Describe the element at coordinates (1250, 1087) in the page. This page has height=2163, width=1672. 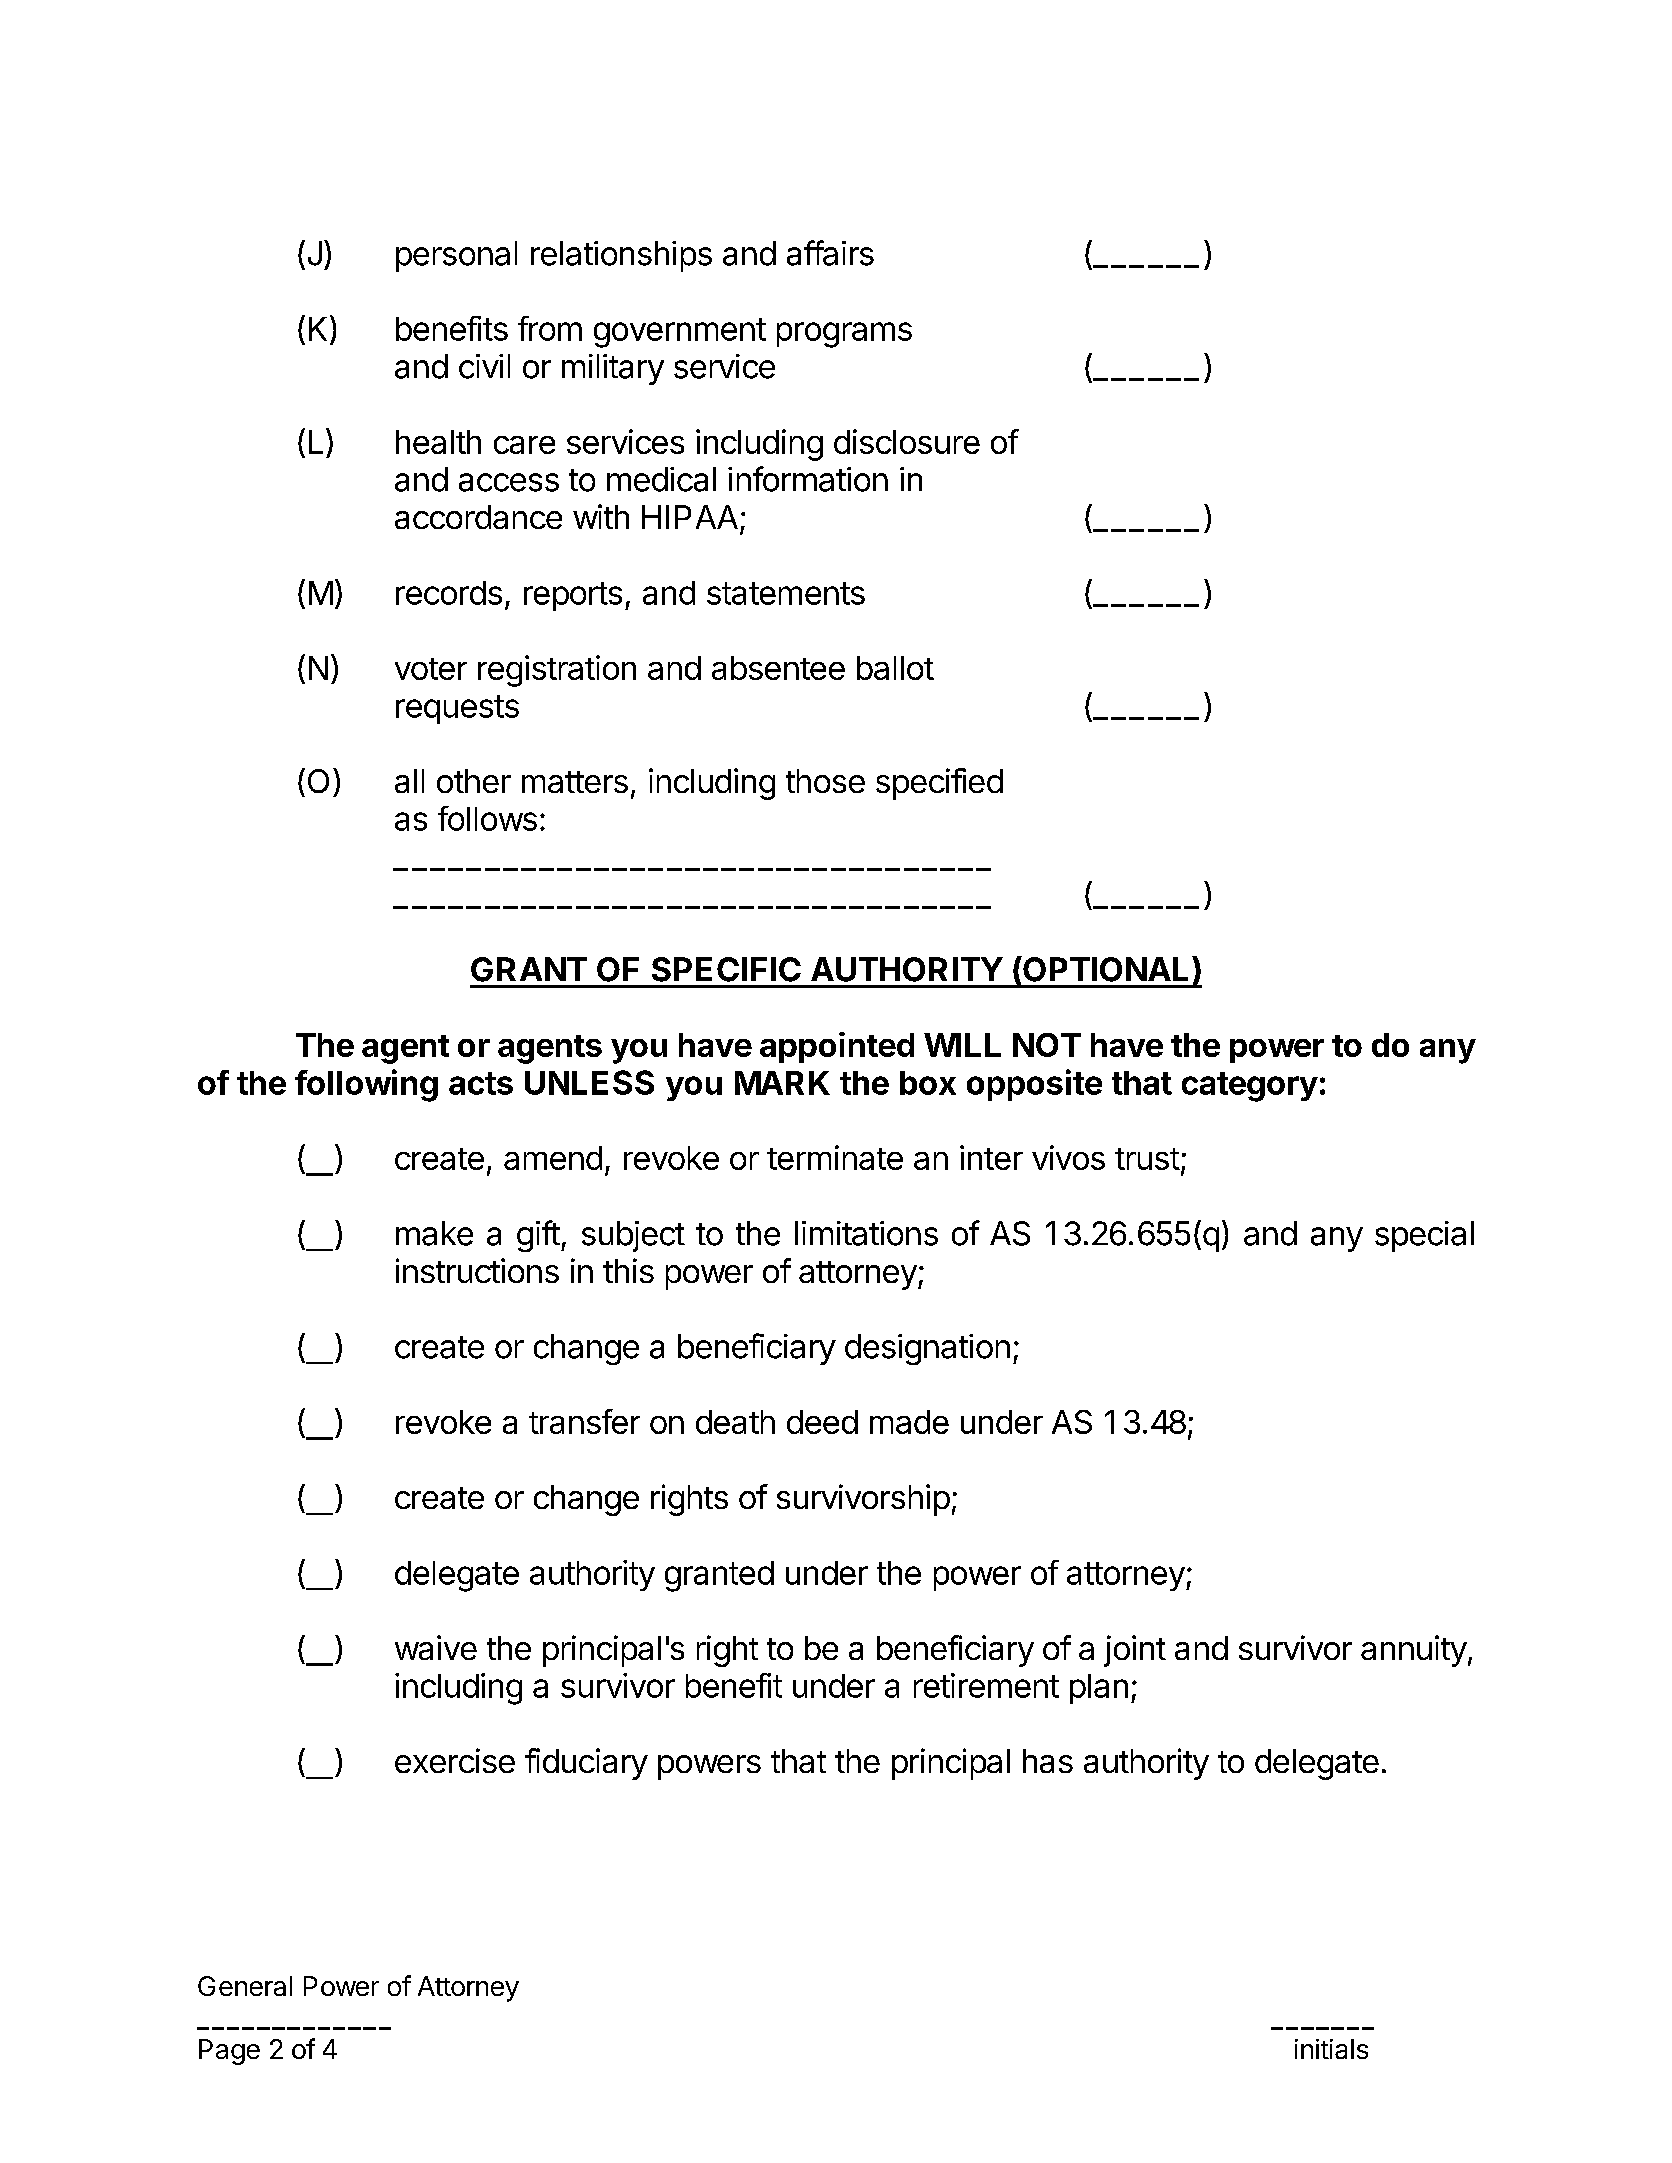
I see `category` at that location.
